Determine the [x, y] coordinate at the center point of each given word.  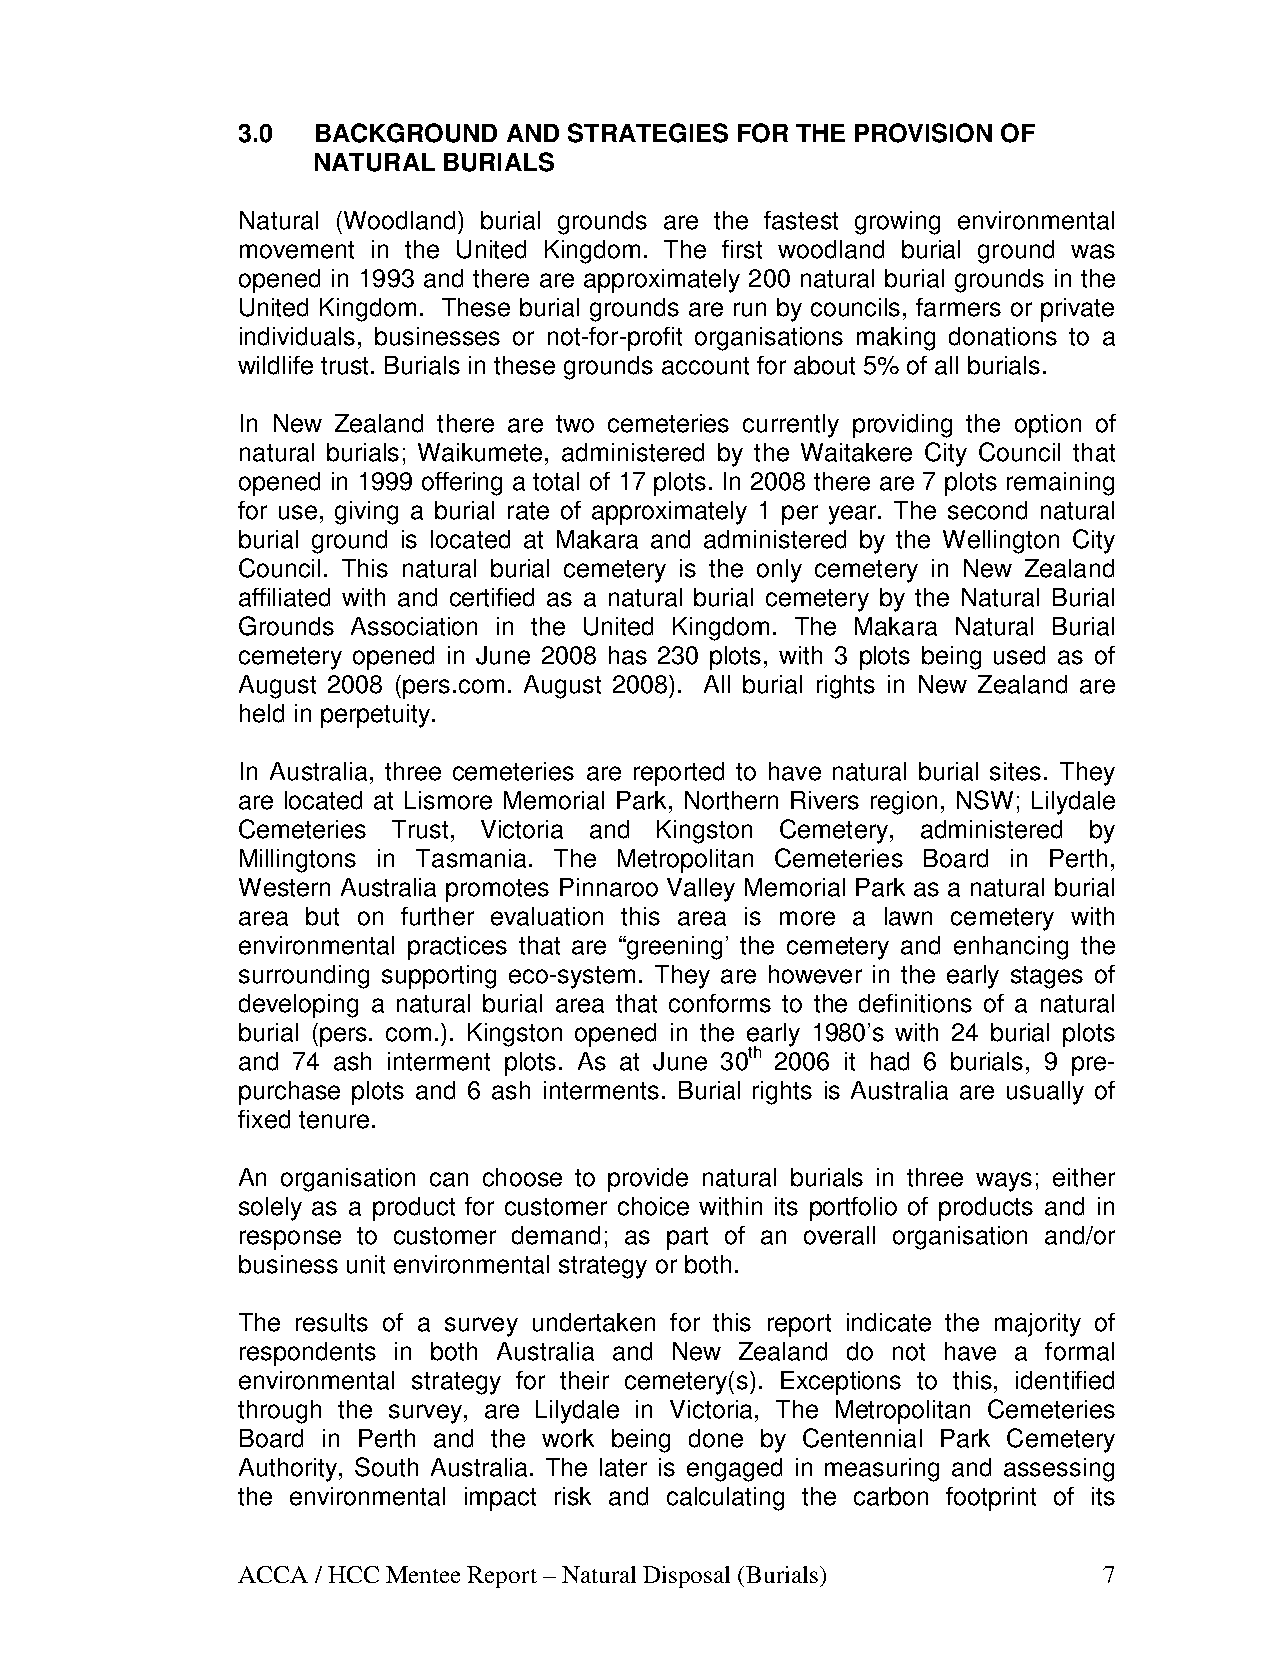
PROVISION [923, 133]
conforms [720, 1003]
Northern [731, 800]
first [742, 249]
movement [297, 250]
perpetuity [377, 716]
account [705, 366]
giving [366, 513]
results [332, 1322]
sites [1015, 771]
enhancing [1011, 948]
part [687, 1238]
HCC [353, 1574]
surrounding [304, 977]
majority [1038, 1325]
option [1048, 426]
